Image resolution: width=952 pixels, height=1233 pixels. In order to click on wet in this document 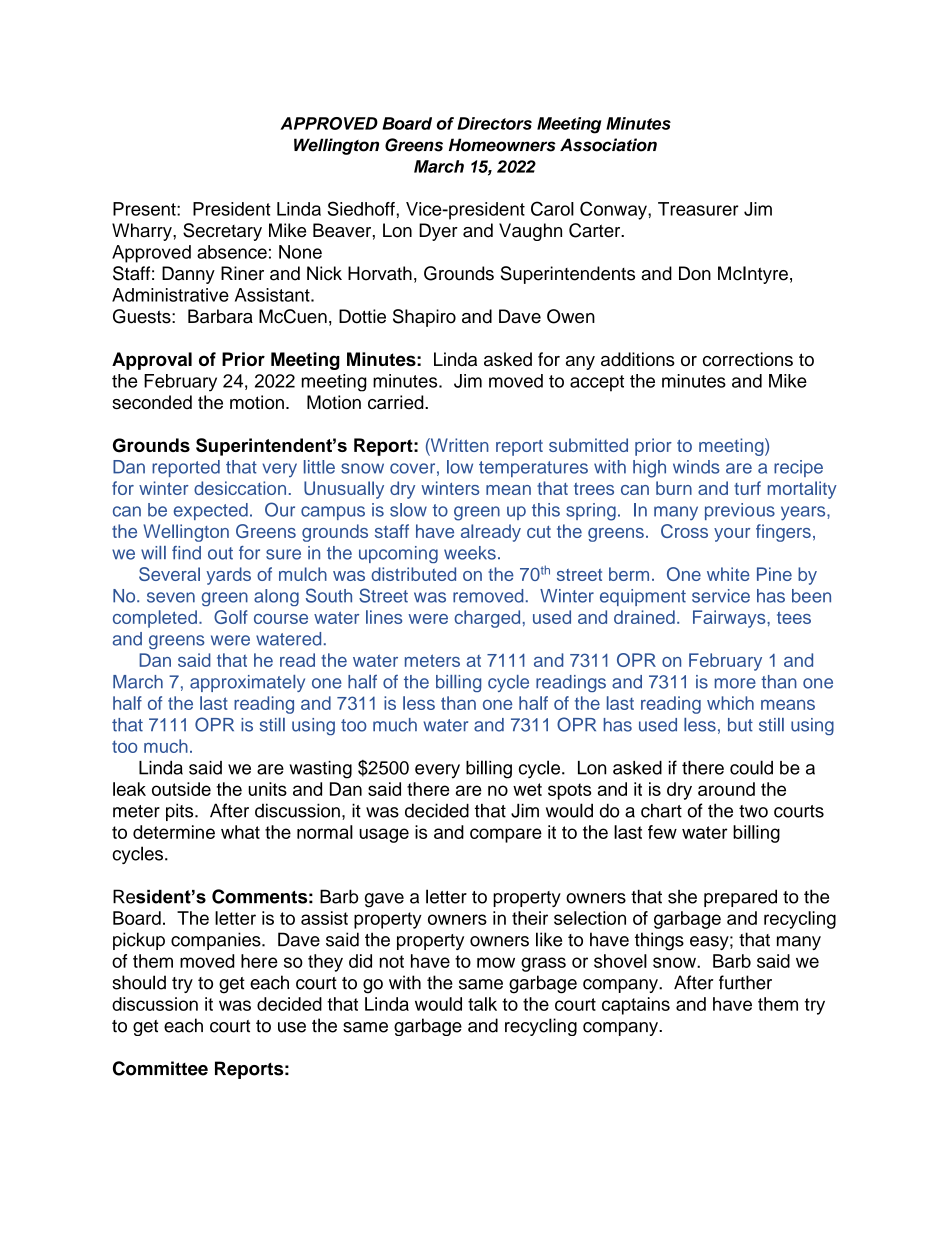, I will do `click(527, 789)`.
